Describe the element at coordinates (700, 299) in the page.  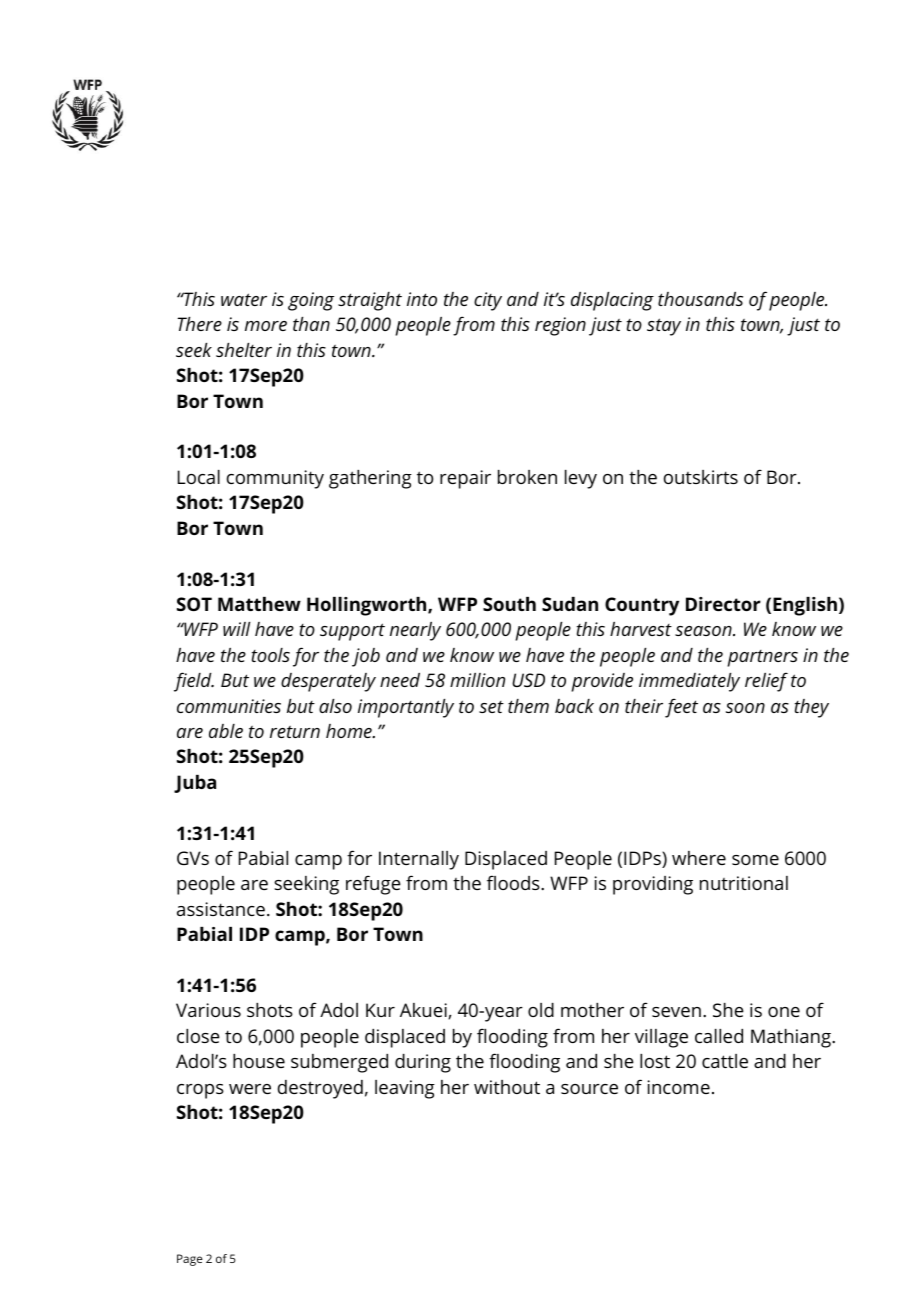
I see `thousands` at that location.
